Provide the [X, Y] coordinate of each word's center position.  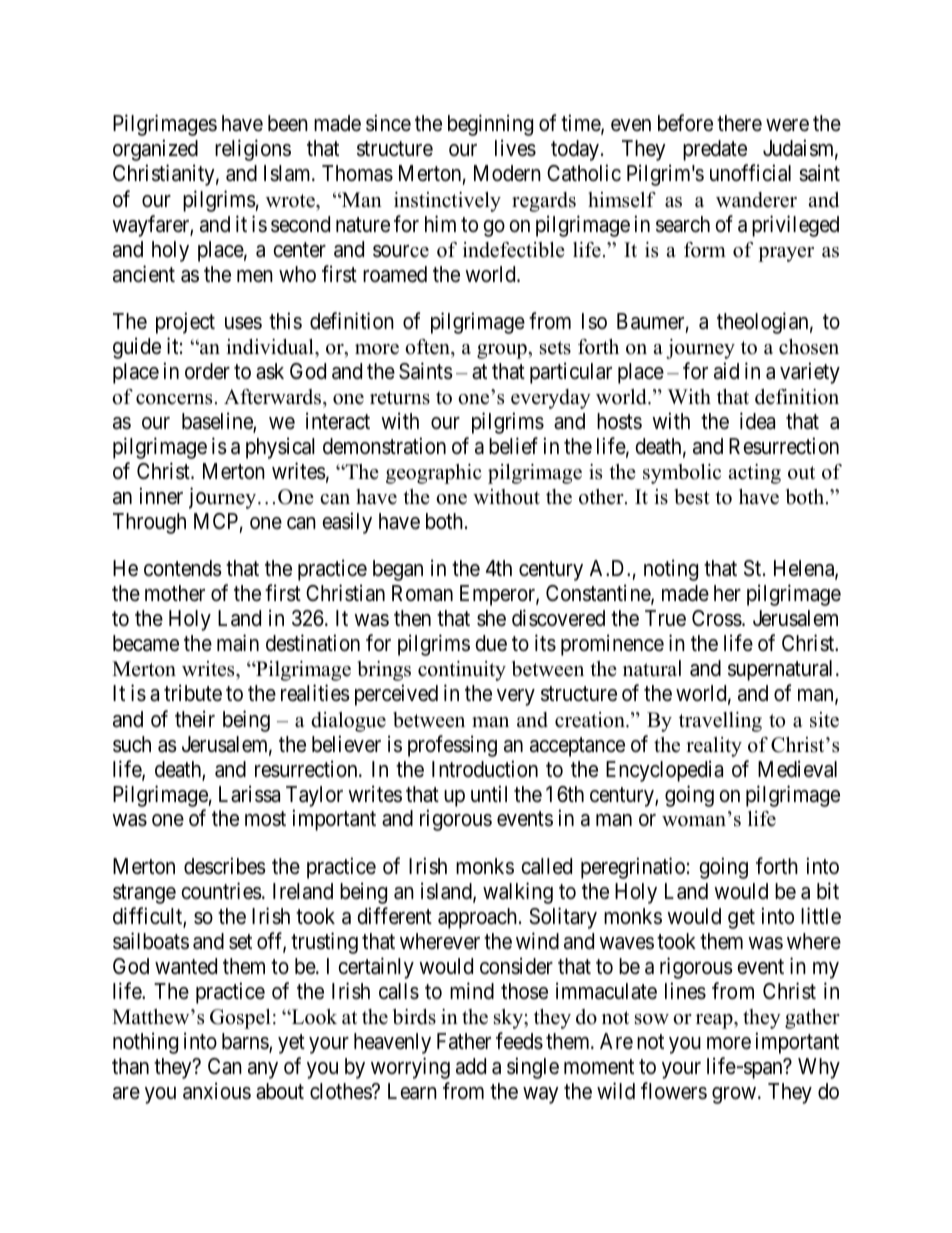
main [238, 643]
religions [253, 150]
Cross [717, 618]
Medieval [797, 769]
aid [726, 371]
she [491, 618]
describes [225, 866]
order [207, 371]
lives [515, 148]
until [489, 793]
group [503, 351]
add [471, 1066]
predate [715, 150]
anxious [217, 1091]
